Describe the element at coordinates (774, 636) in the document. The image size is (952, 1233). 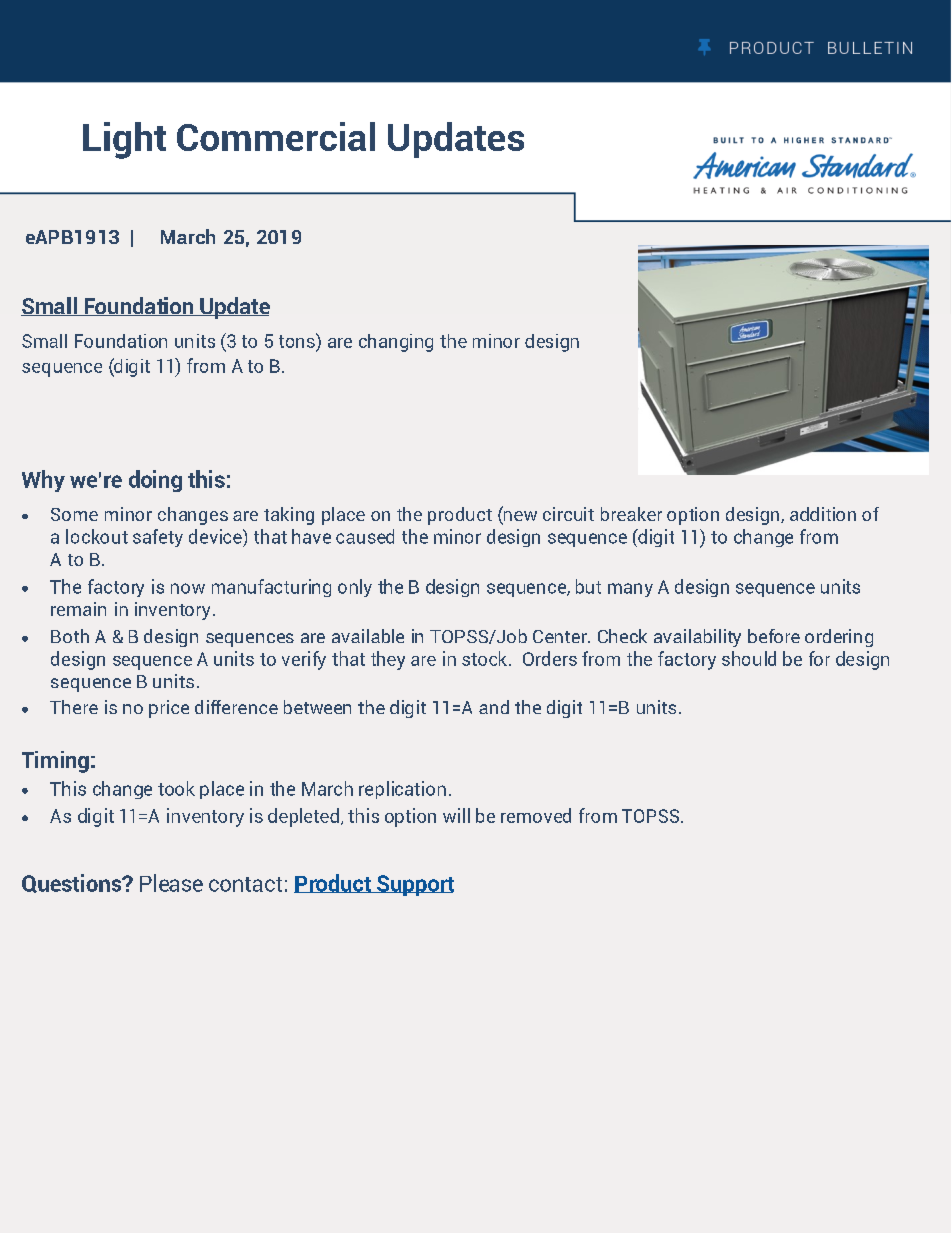
I see `before` at that location.
